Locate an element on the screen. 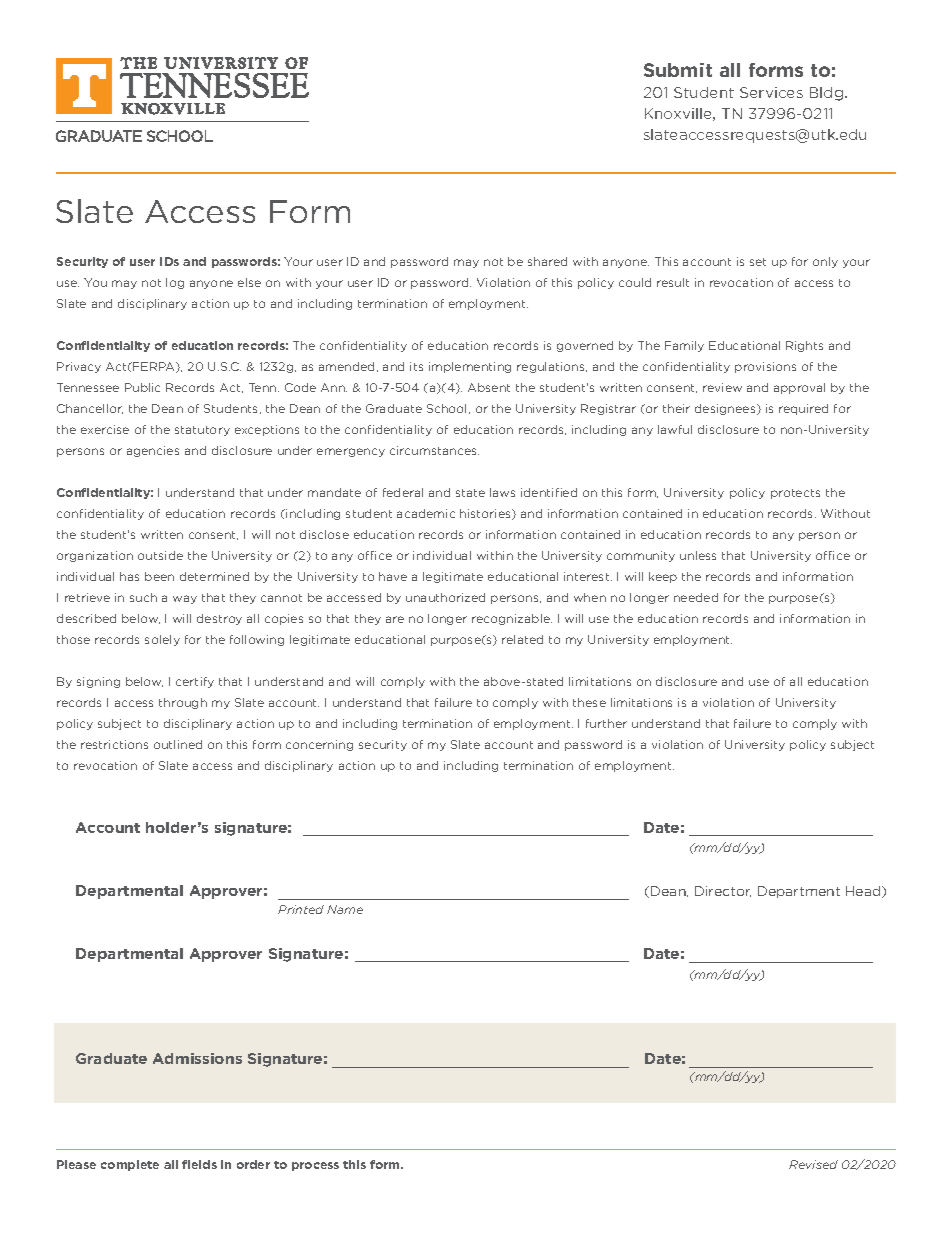 The height and width of the screenshot is (1233, 952). way is located at coordinates (185, 599).
